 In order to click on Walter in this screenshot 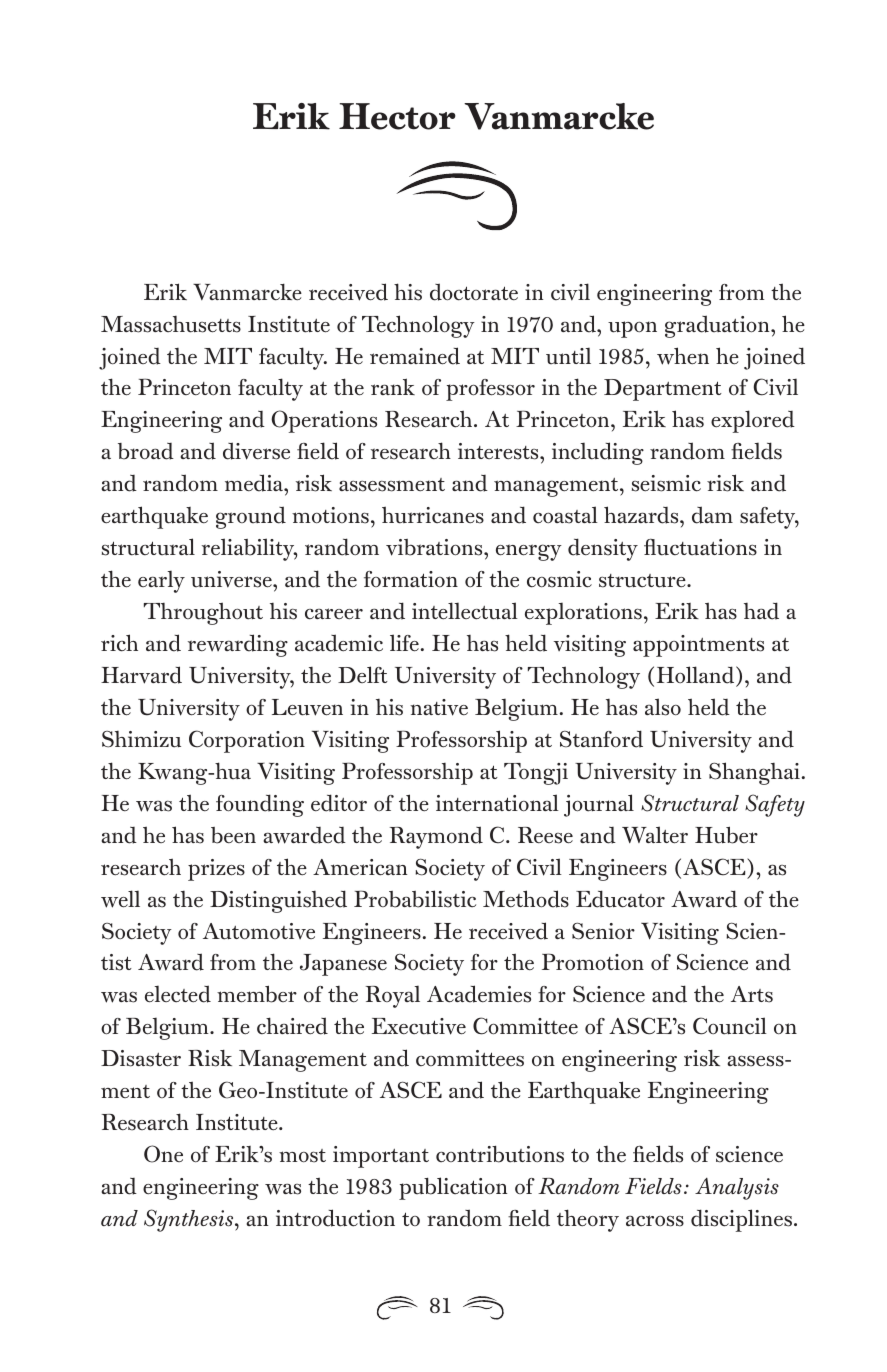, I will do `click(655, 835)`.
